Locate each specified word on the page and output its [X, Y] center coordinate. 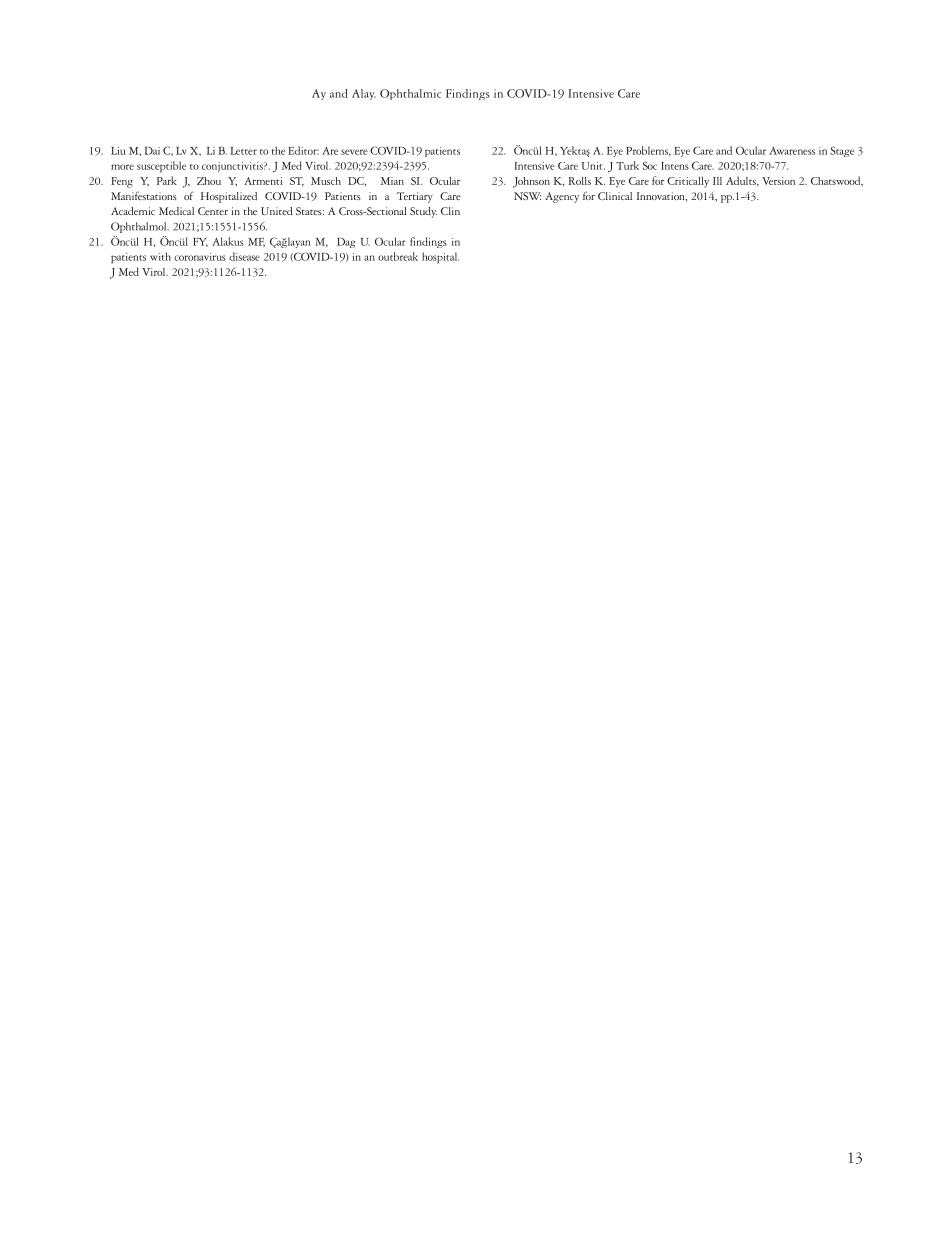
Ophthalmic [410, 94]
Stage [842, 151]
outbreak [398, 256]
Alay [364, 94]
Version [778, 181]
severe [354, 152]
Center [213, 211]
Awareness [792, 151]
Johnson [531, 182]
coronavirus [200, 257]
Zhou [209, 181]
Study [423, 212]
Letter [243, 151]
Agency [562, 197]
